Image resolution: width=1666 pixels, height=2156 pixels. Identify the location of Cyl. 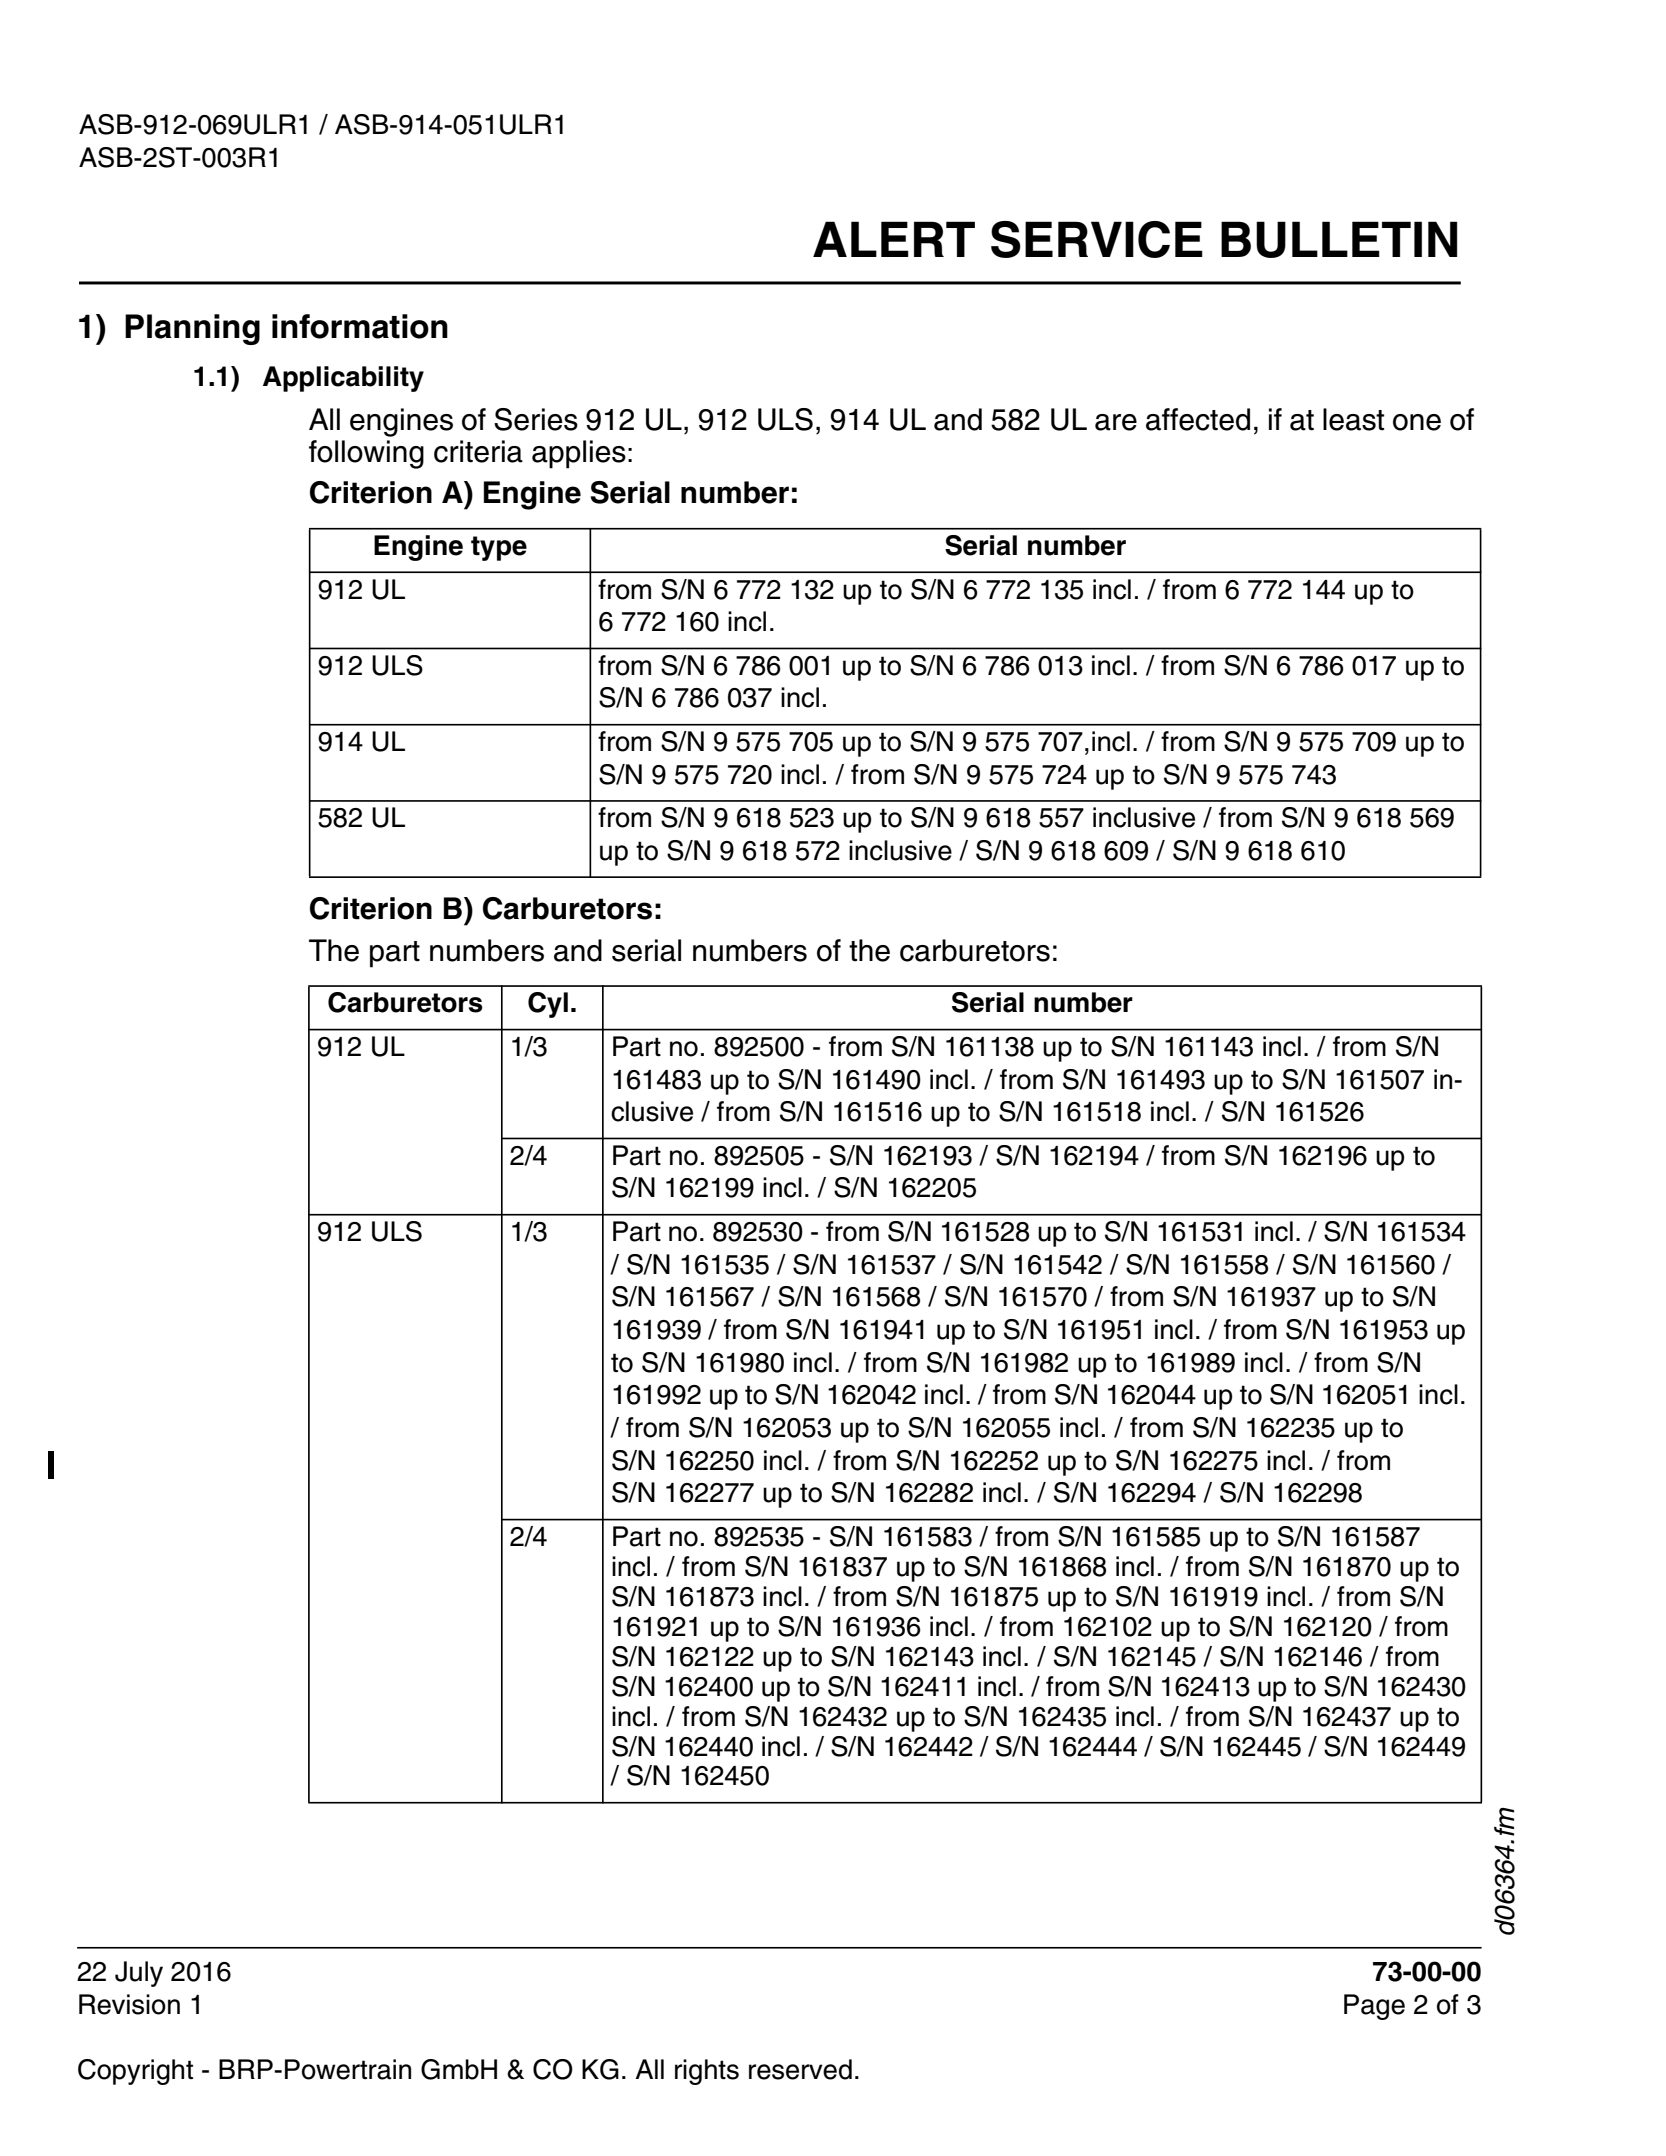
(548, 1005).
